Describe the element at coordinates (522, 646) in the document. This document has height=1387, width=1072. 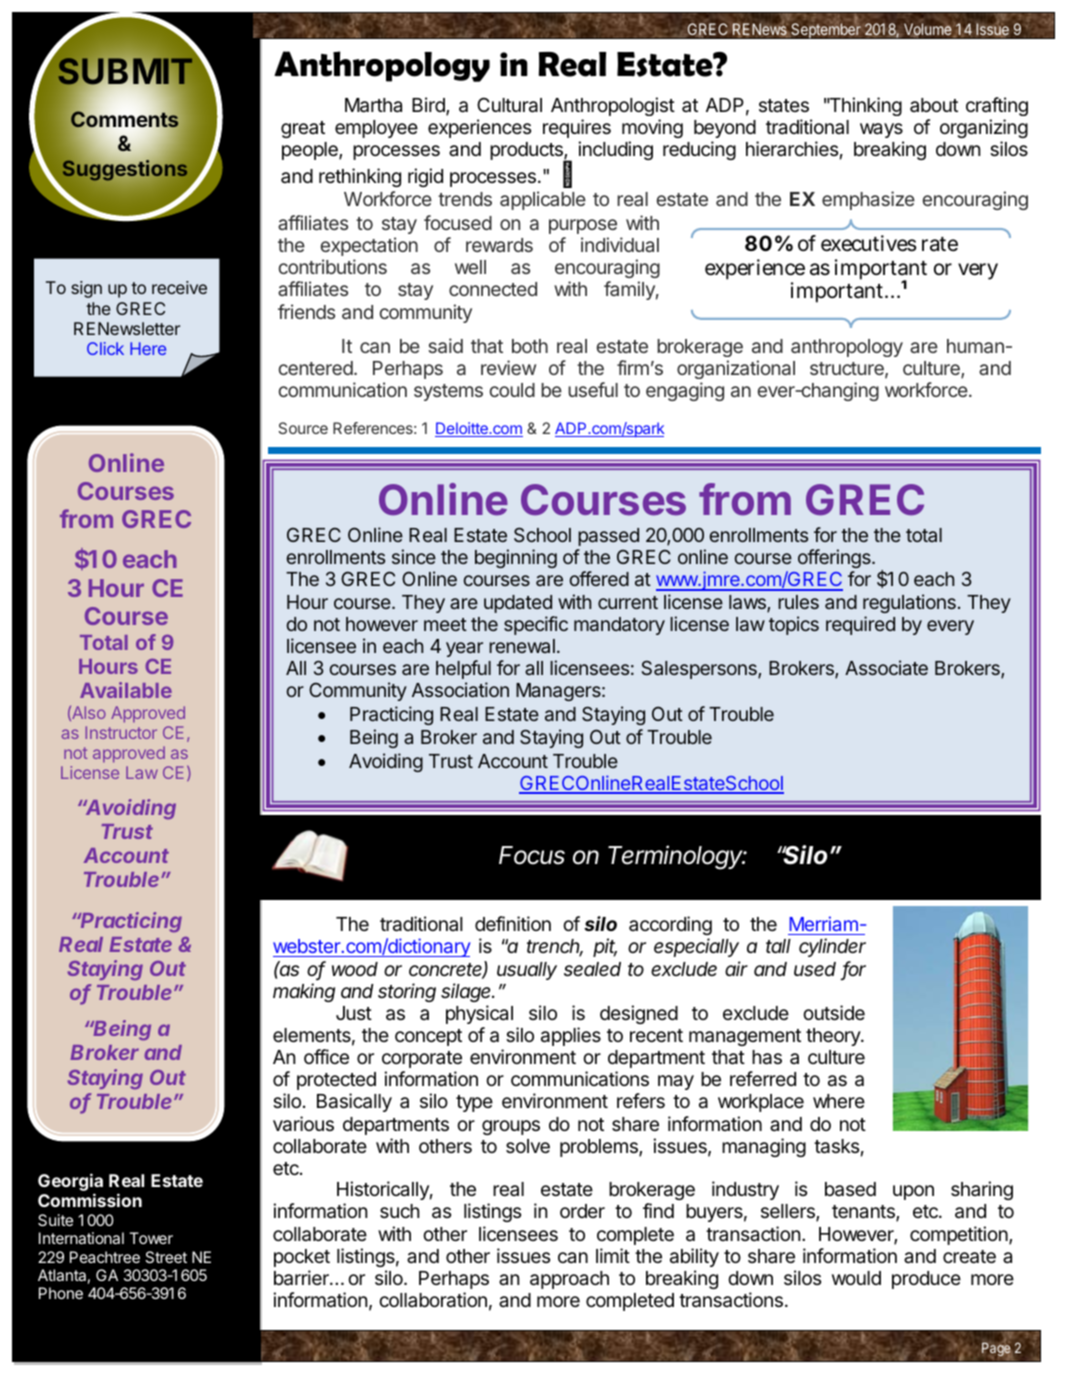
I see `renewal` at that location.
